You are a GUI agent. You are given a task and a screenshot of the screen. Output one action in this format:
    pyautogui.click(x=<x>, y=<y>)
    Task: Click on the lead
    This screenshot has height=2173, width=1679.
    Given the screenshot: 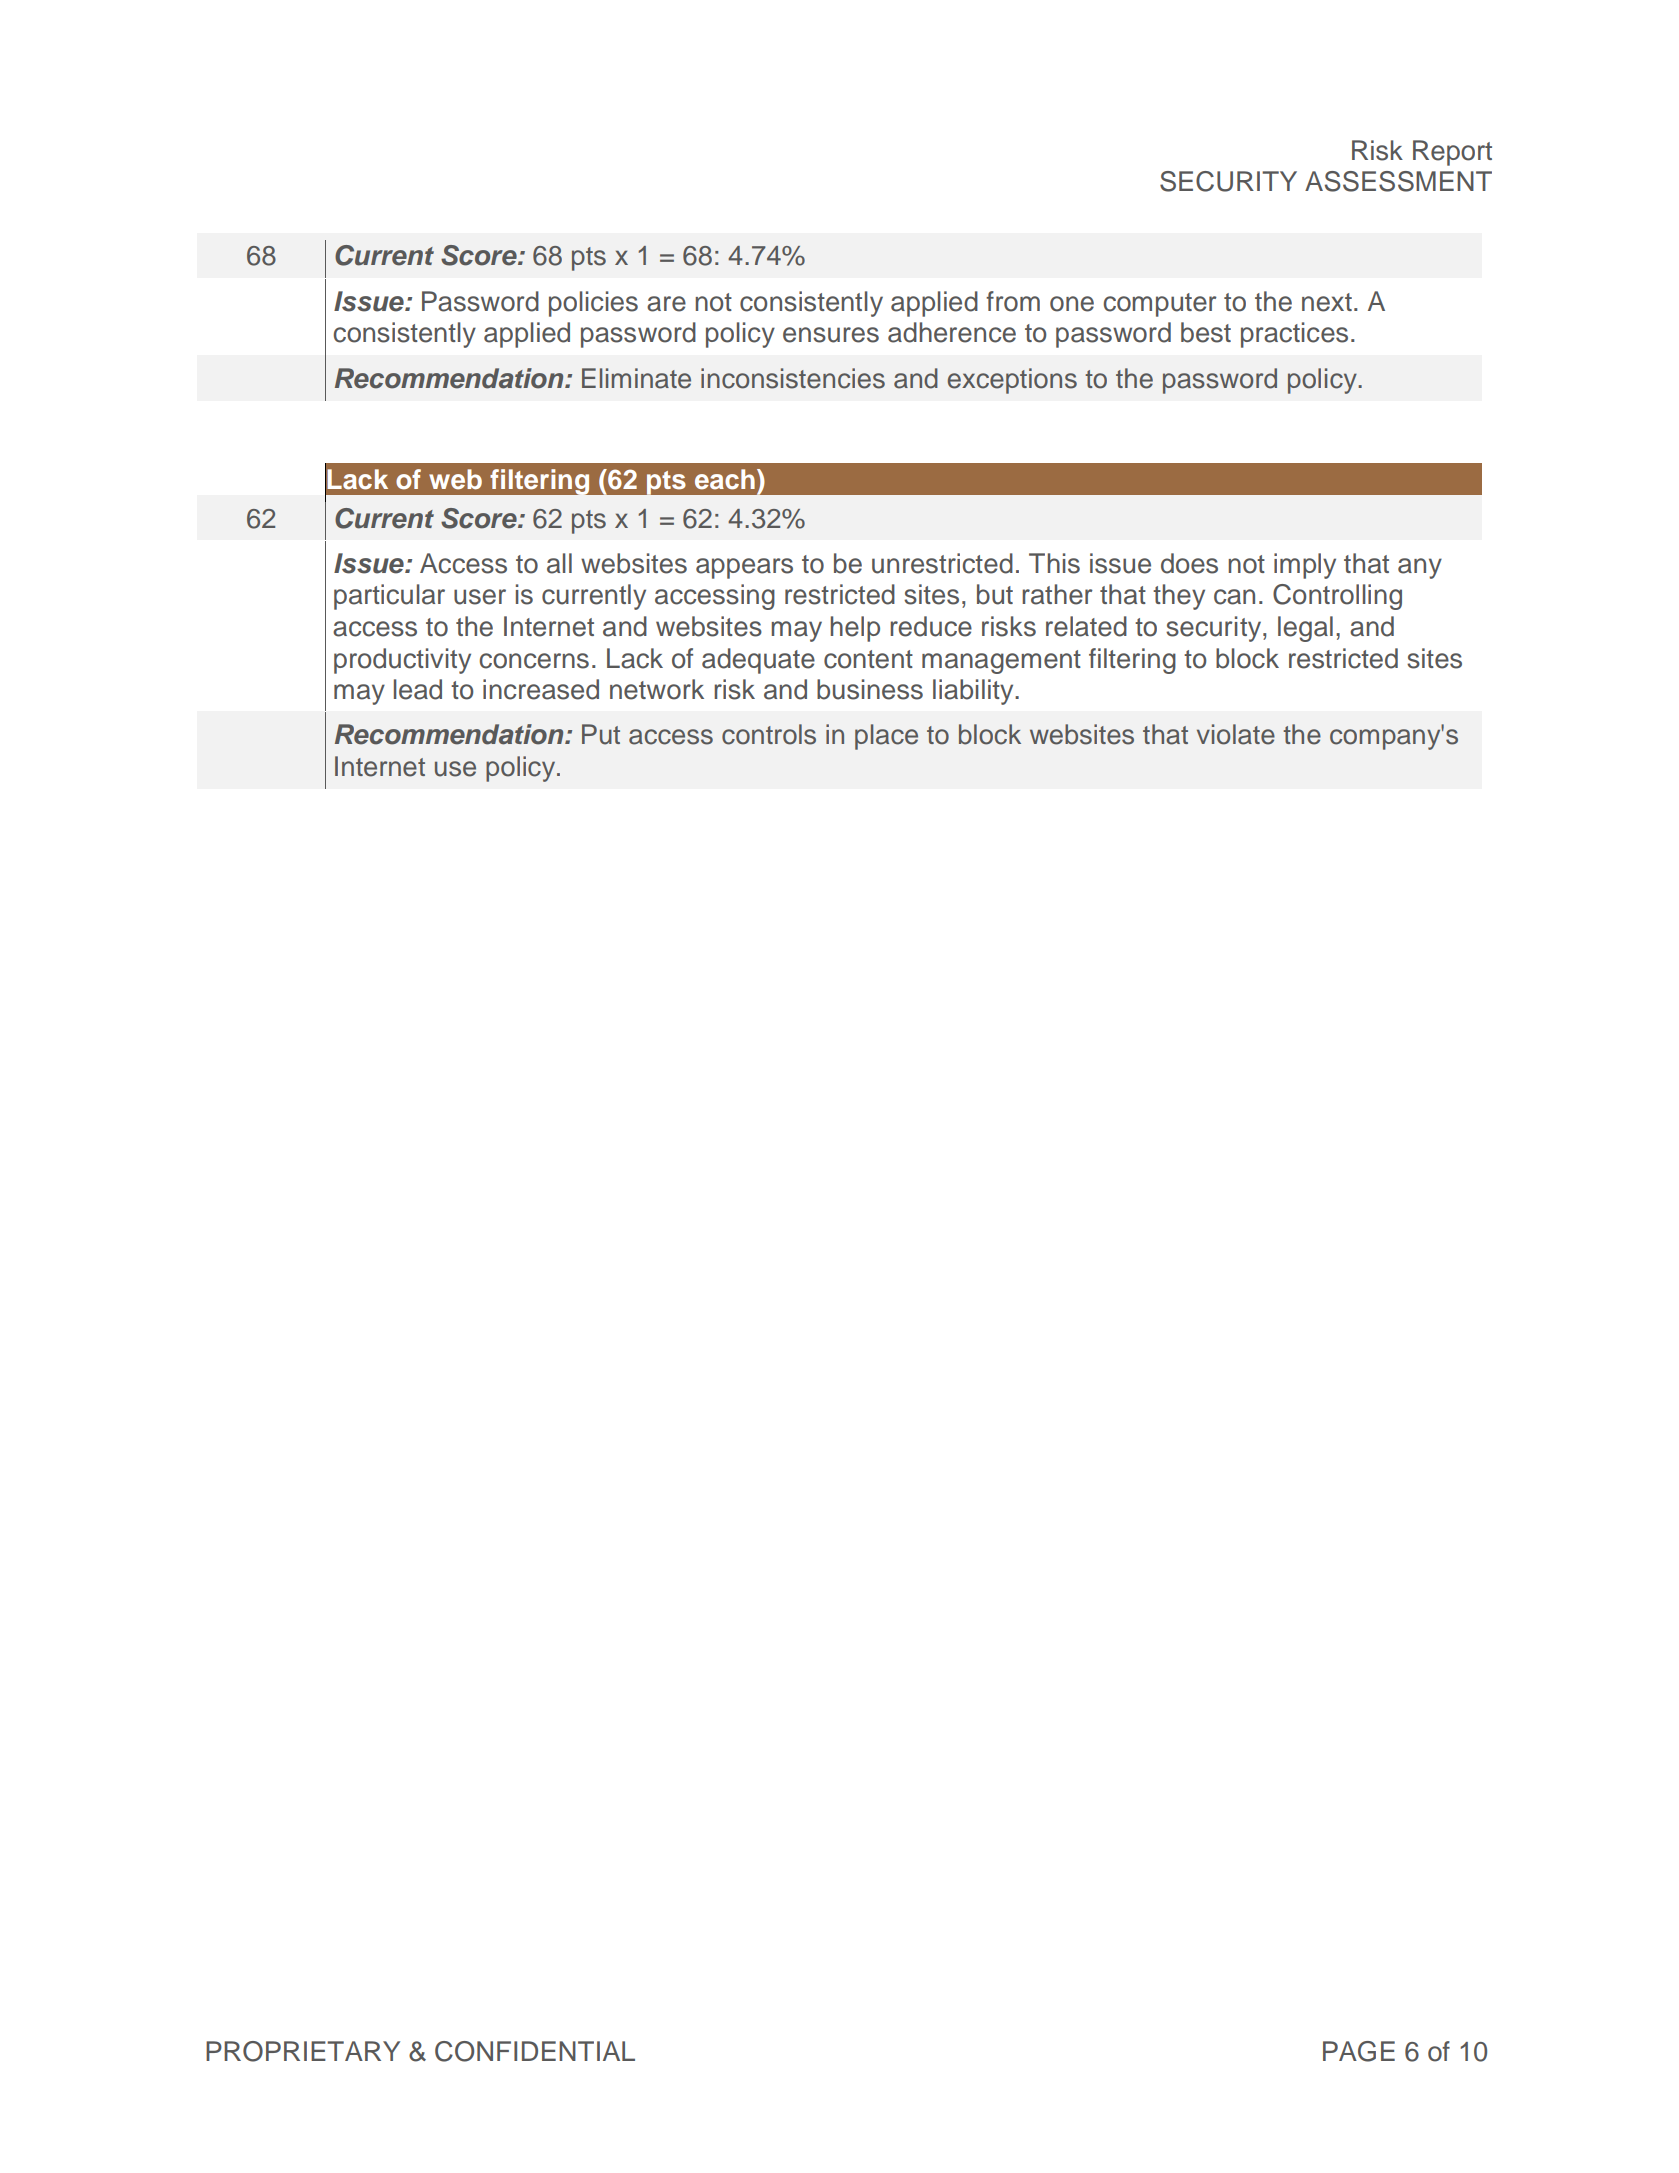 What is the action you would take?
    pyautogui.click(x=418, y=689)
